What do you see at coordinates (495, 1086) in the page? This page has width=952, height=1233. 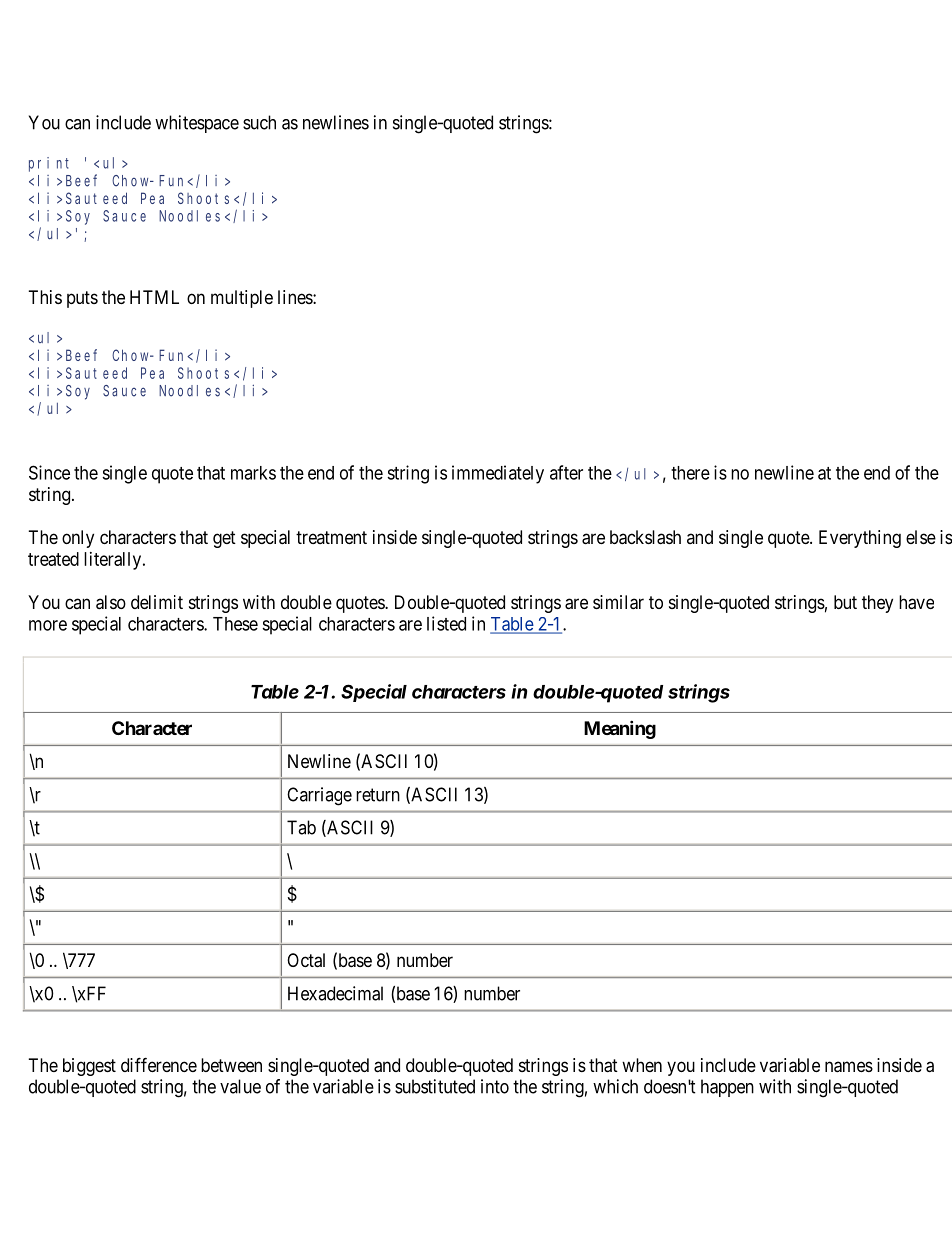 I see `into` at bounding box center [495, 1086].
